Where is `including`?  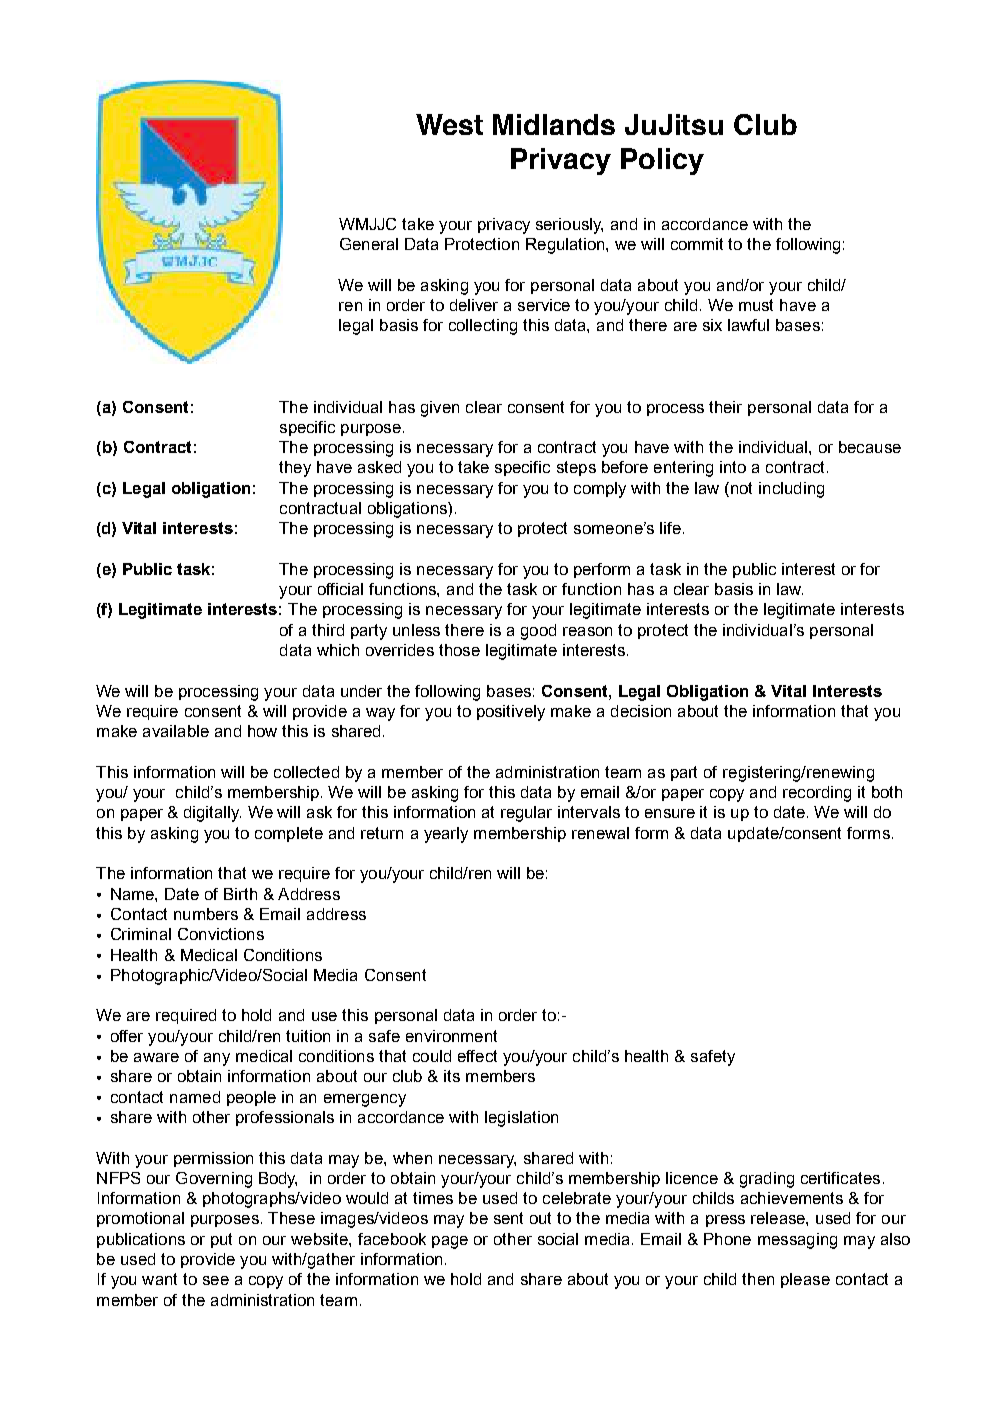 including is located at coordinates (791, 490).
